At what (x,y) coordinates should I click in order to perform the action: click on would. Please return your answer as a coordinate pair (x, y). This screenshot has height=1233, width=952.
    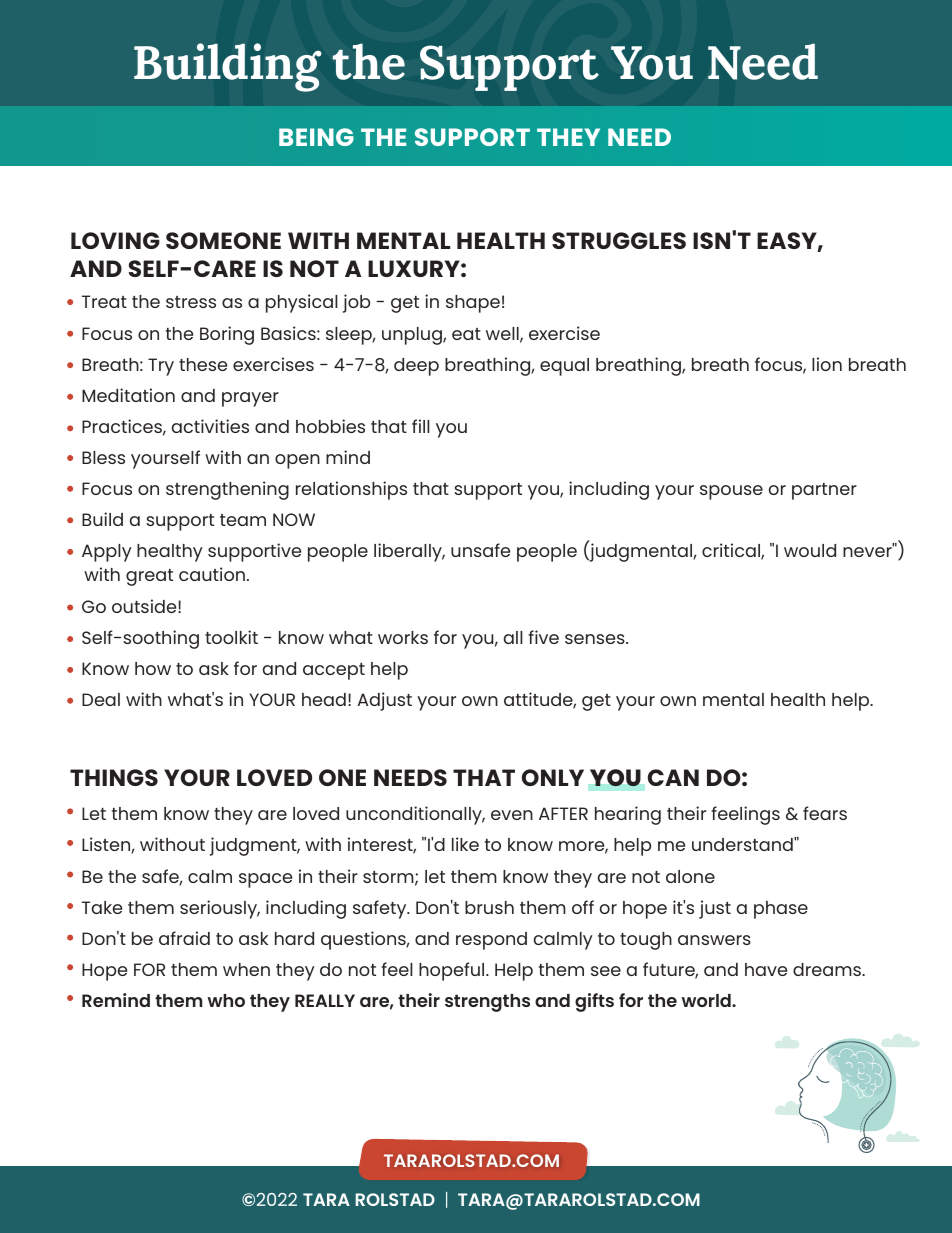
    Looking at the image, I should click on (810, 550).
